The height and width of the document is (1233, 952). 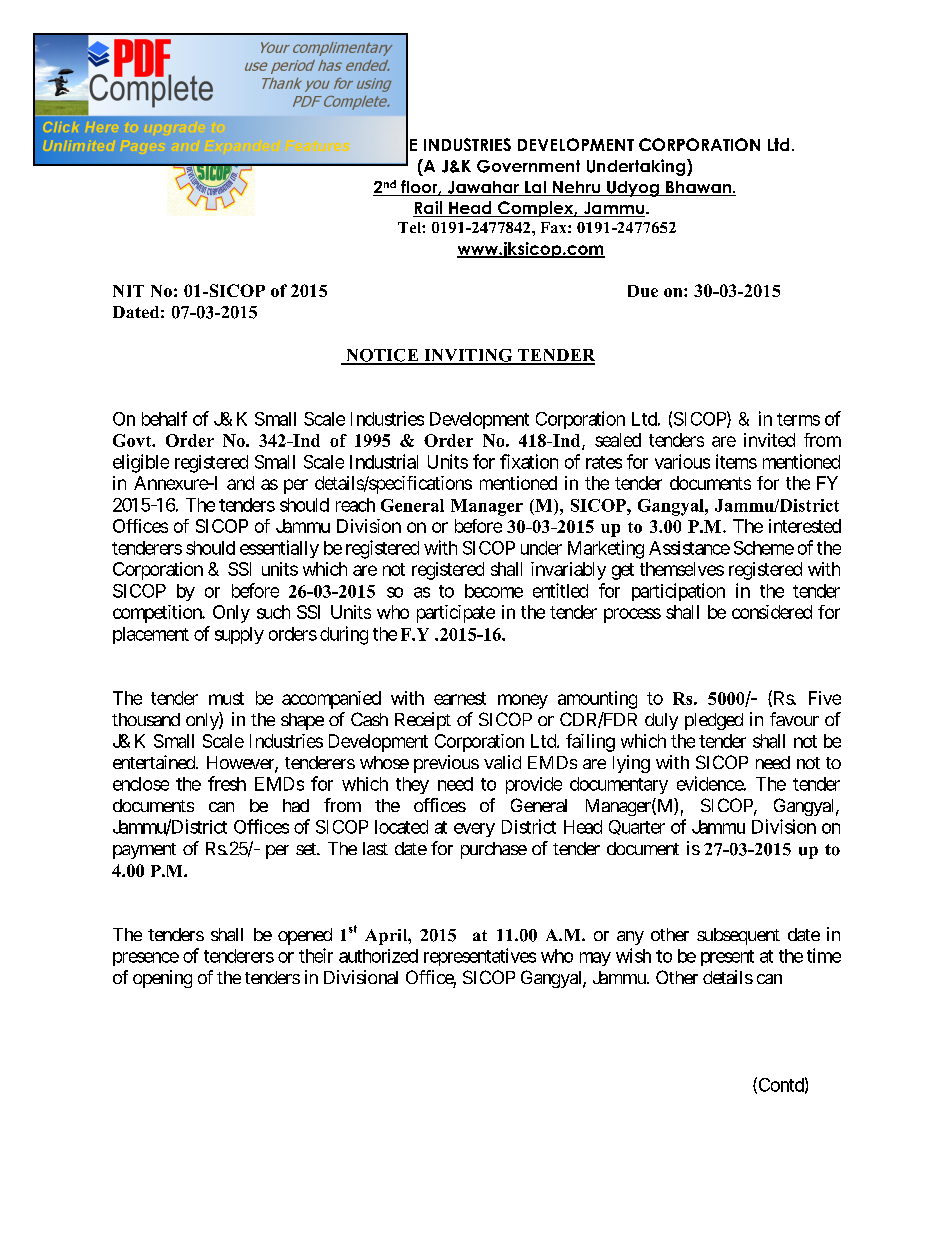 What do you see at coordinates (428, 209) in the document?
I see `Rail` at bounding box center [428, 209].
